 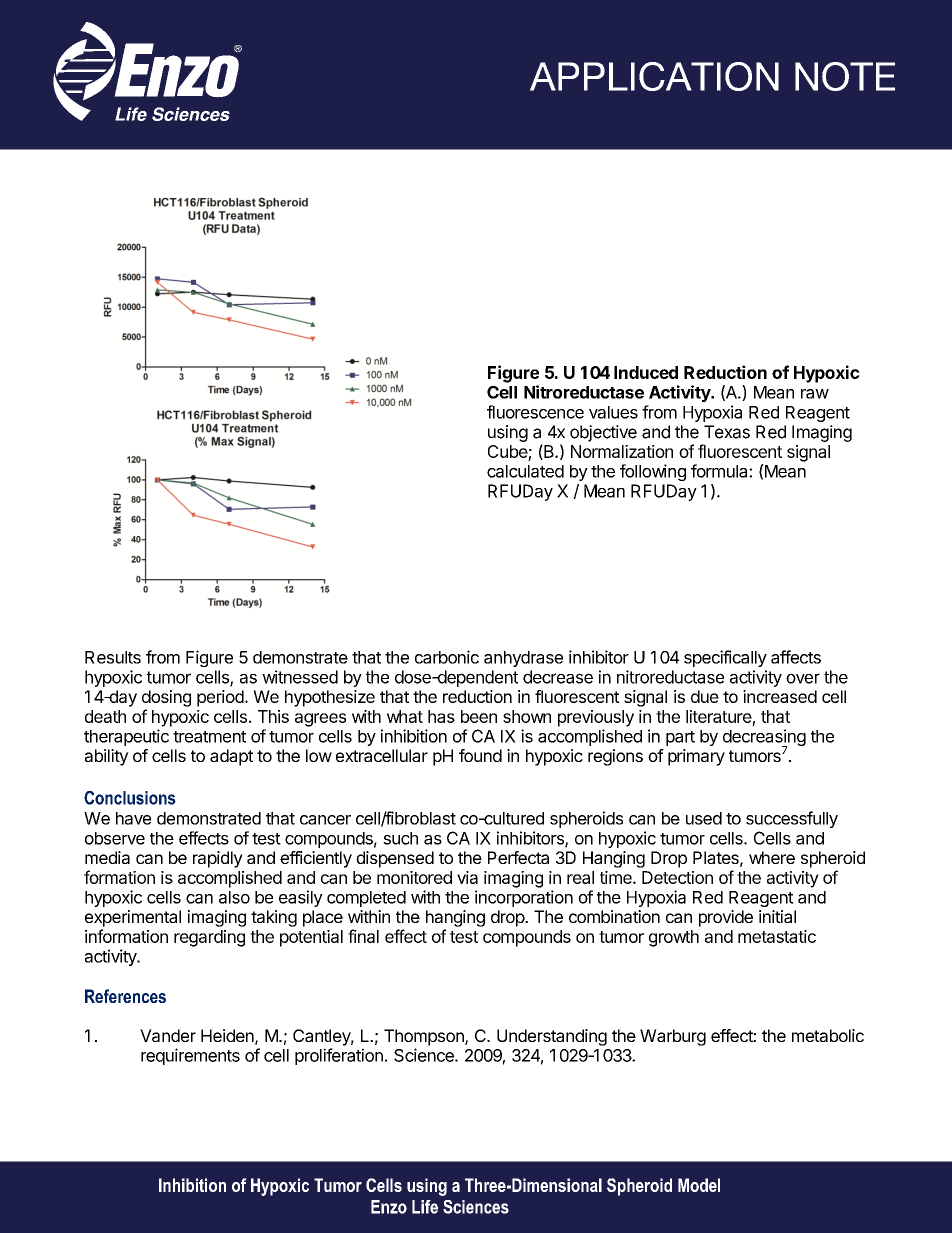 What do you see at coordinates (699, 1185) in the page?
I see `Model` at bounding box center [699, 1185].
